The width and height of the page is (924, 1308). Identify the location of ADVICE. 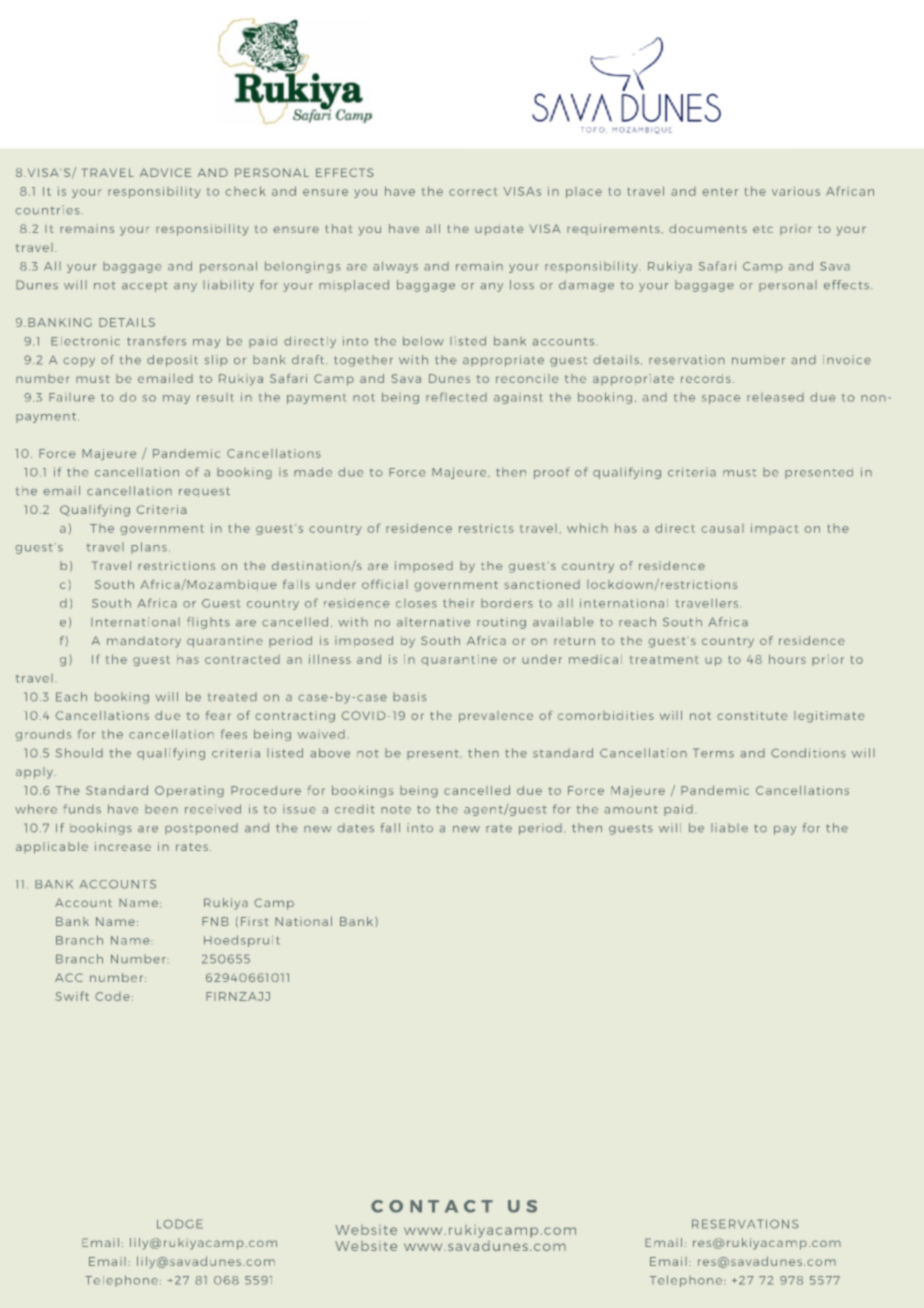
(166, 172).
